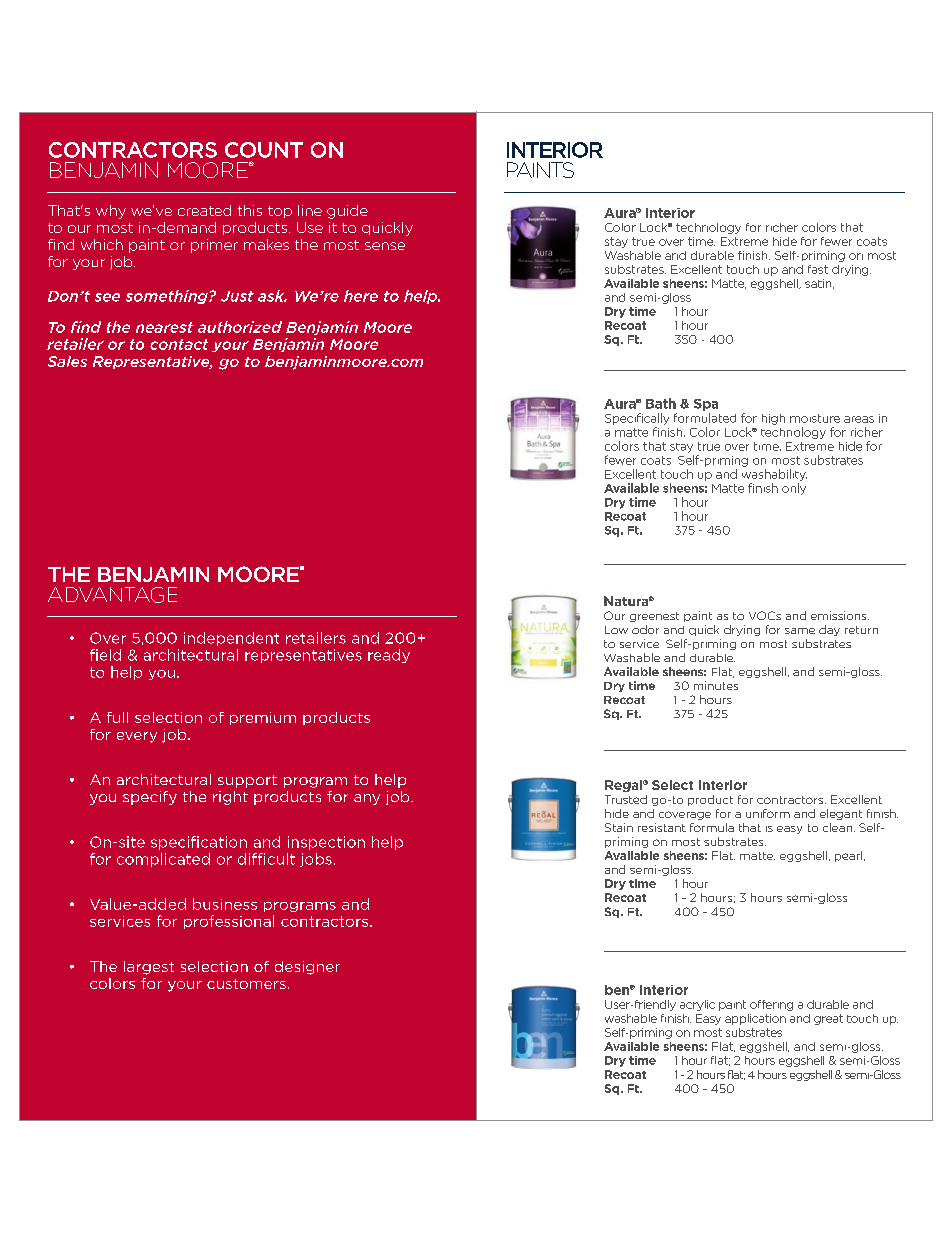  Describe the element at coordinates (204, 210) in the screenshot. I see `created` at that location.
